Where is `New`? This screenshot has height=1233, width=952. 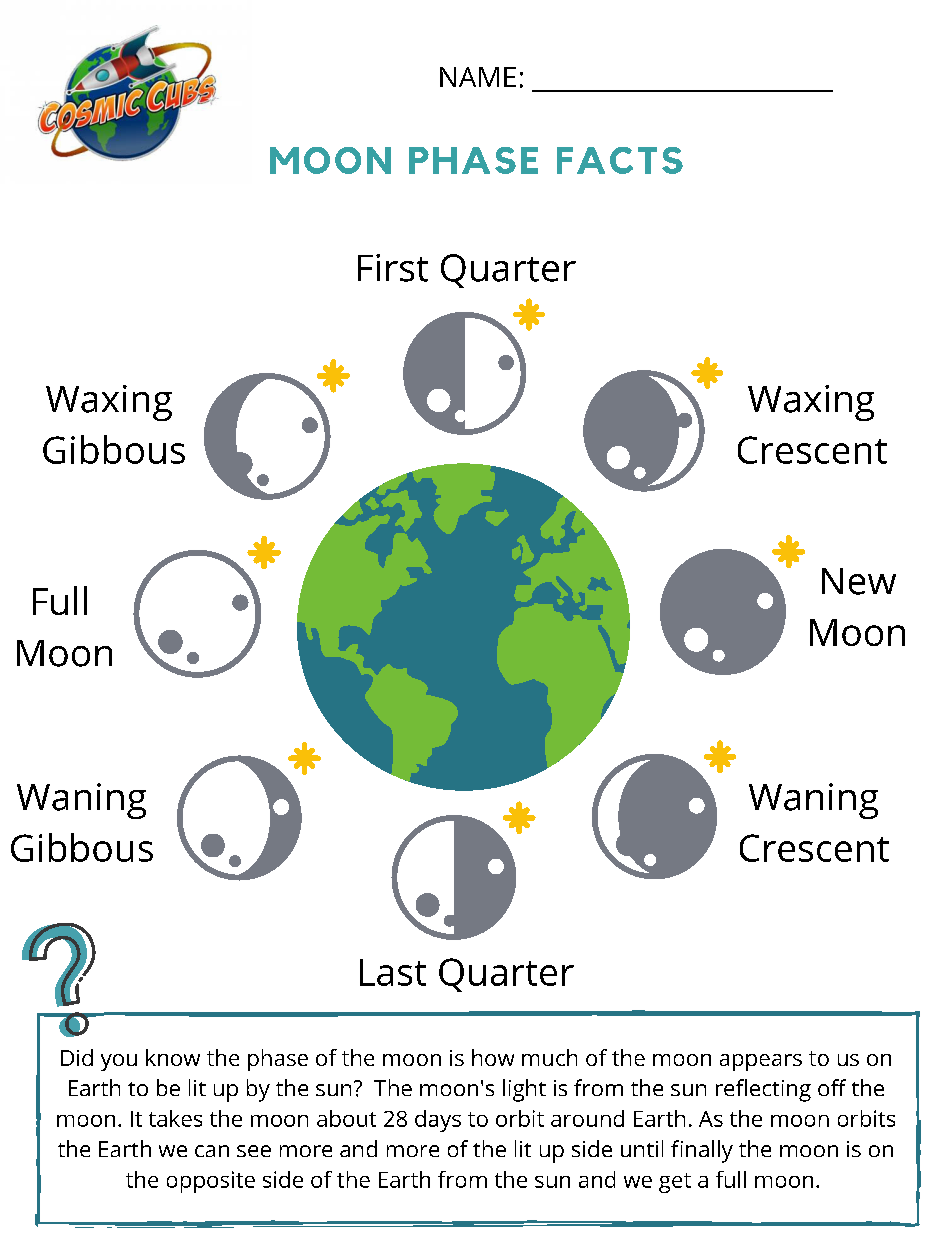 New is located at coordinates (859, 581).
